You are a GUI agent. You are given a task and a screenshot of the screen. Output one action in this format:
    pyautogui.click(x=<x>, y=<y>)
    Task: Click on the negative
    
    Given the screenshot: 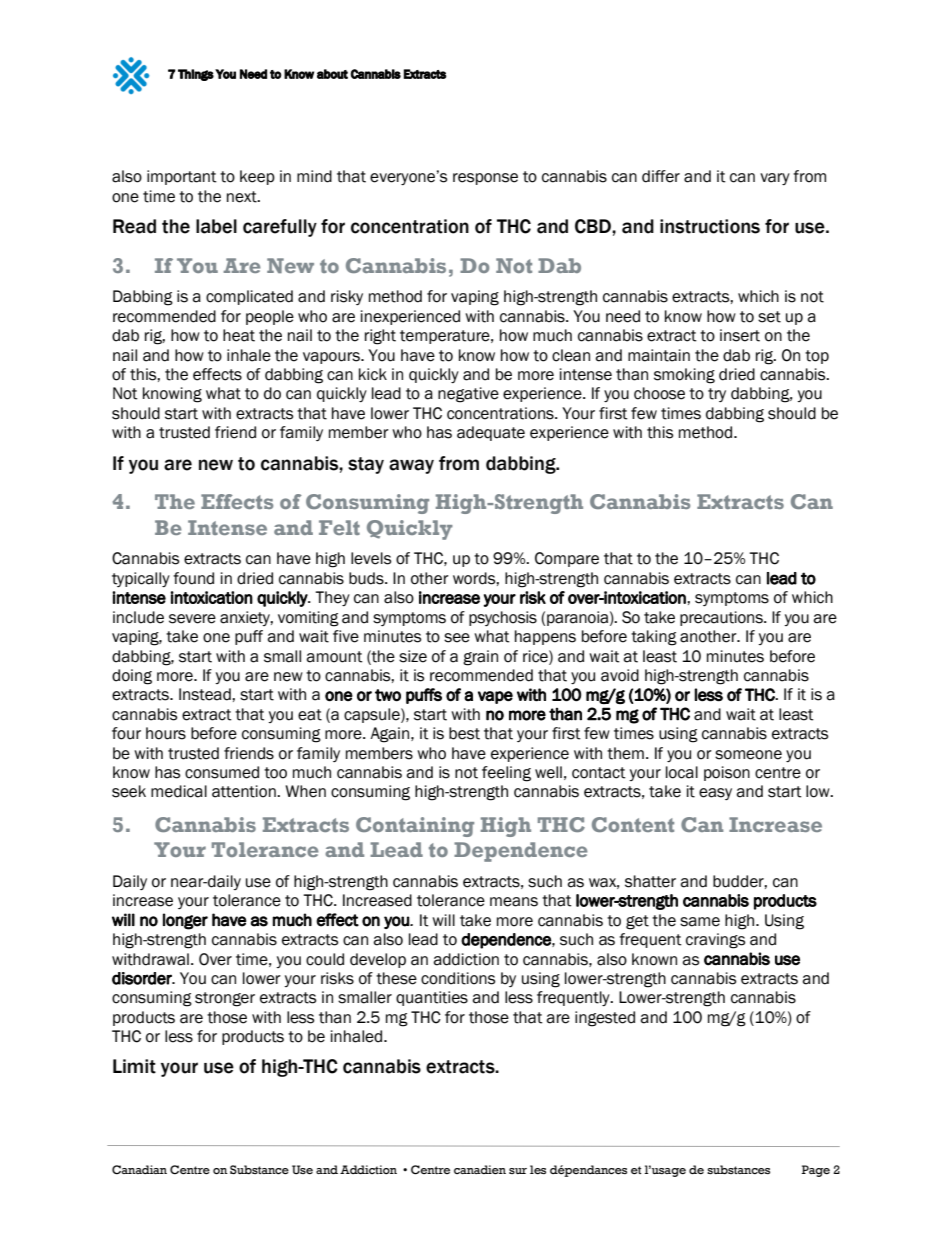 What is the action you would take?
    pyautogui.click(x=468, y=395)
